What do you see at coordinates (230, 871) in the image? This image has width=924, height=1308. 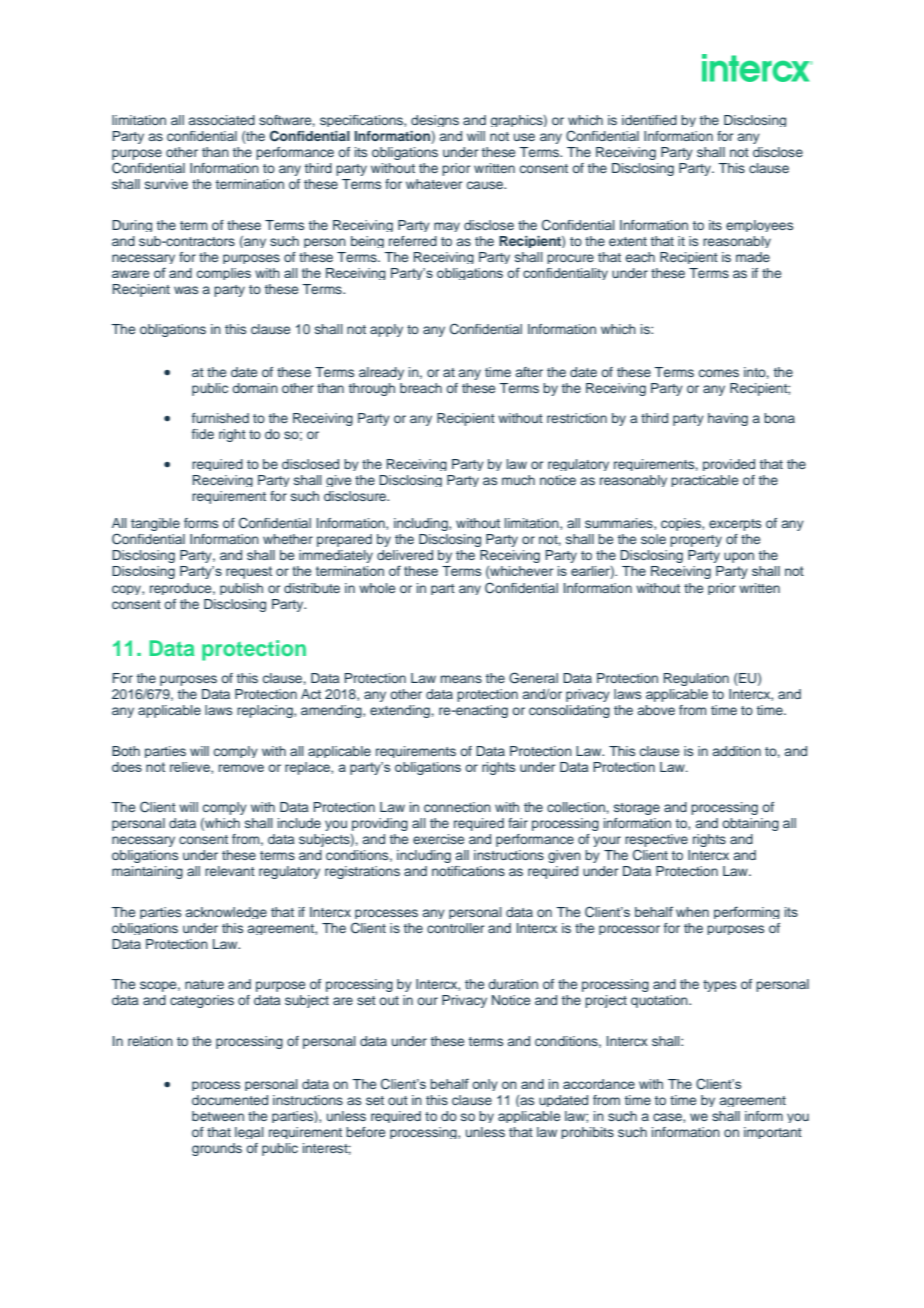 I see `relevant` at bounding box center [230, 871].
